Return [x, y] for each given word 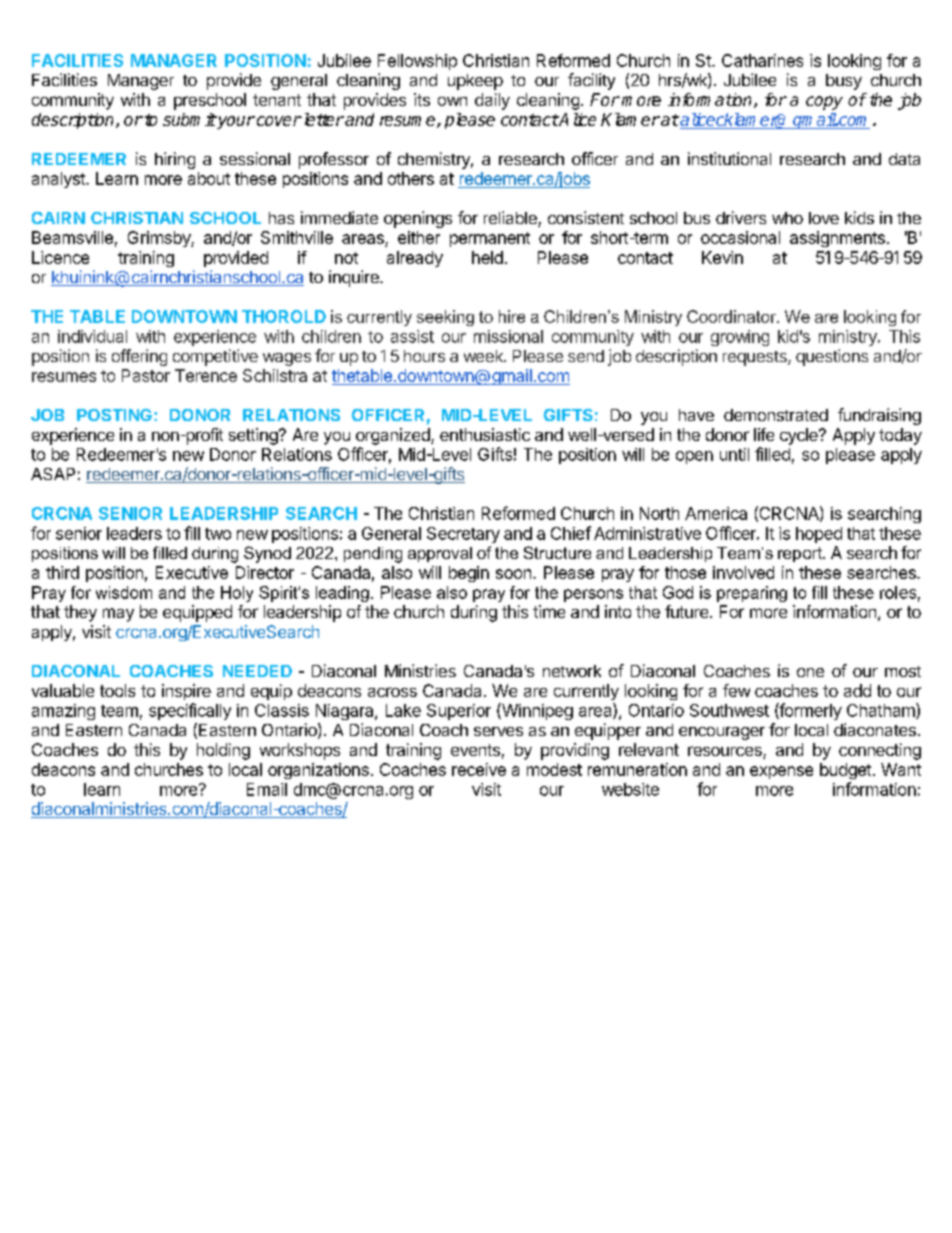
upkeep [475, 82]
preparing [752, 594]
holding [223, 751]
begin [469, 574]
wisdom [124, 592]
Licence [60, 257]
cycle [800, 436]
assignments [837, 239]
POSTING [114, 415]
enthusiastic [485, 434]
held [487, 257]
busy [844, 82]
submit [189, 119]
